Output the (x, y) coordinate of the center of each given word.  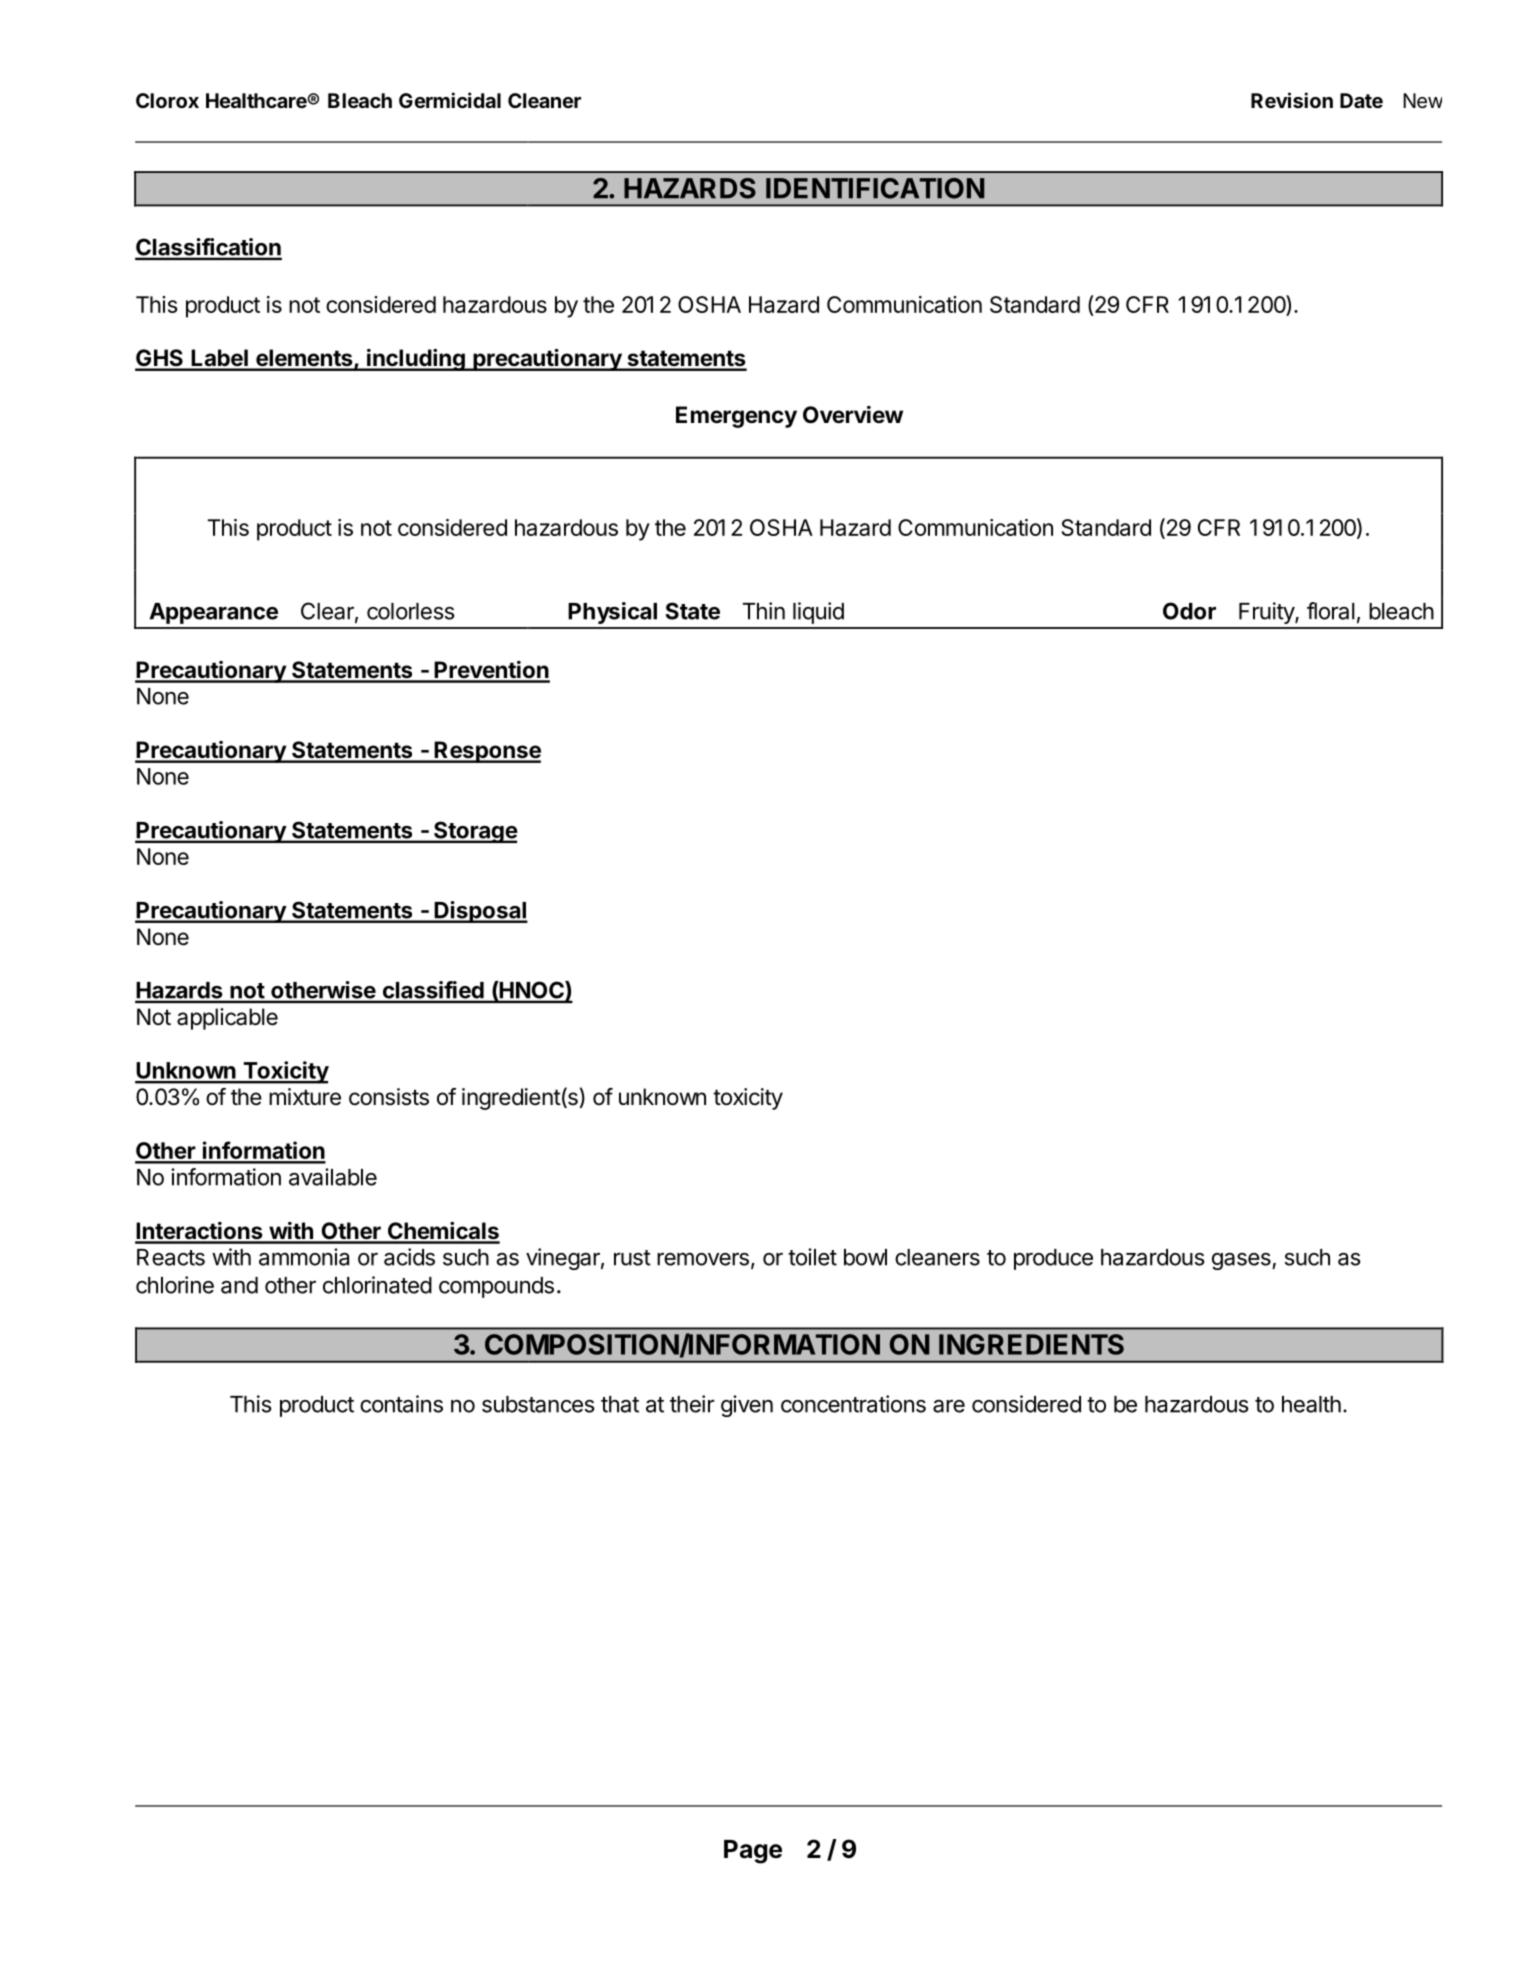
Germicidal (450, 100)
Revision (1292, 100)
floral (1331, 611)
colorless (411, 611)
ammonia (304, 1257)
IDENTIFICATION (875, 188)
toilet (812, 1257)
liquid (818, 613)
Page (753, 1852)
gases (1242, 1261)
